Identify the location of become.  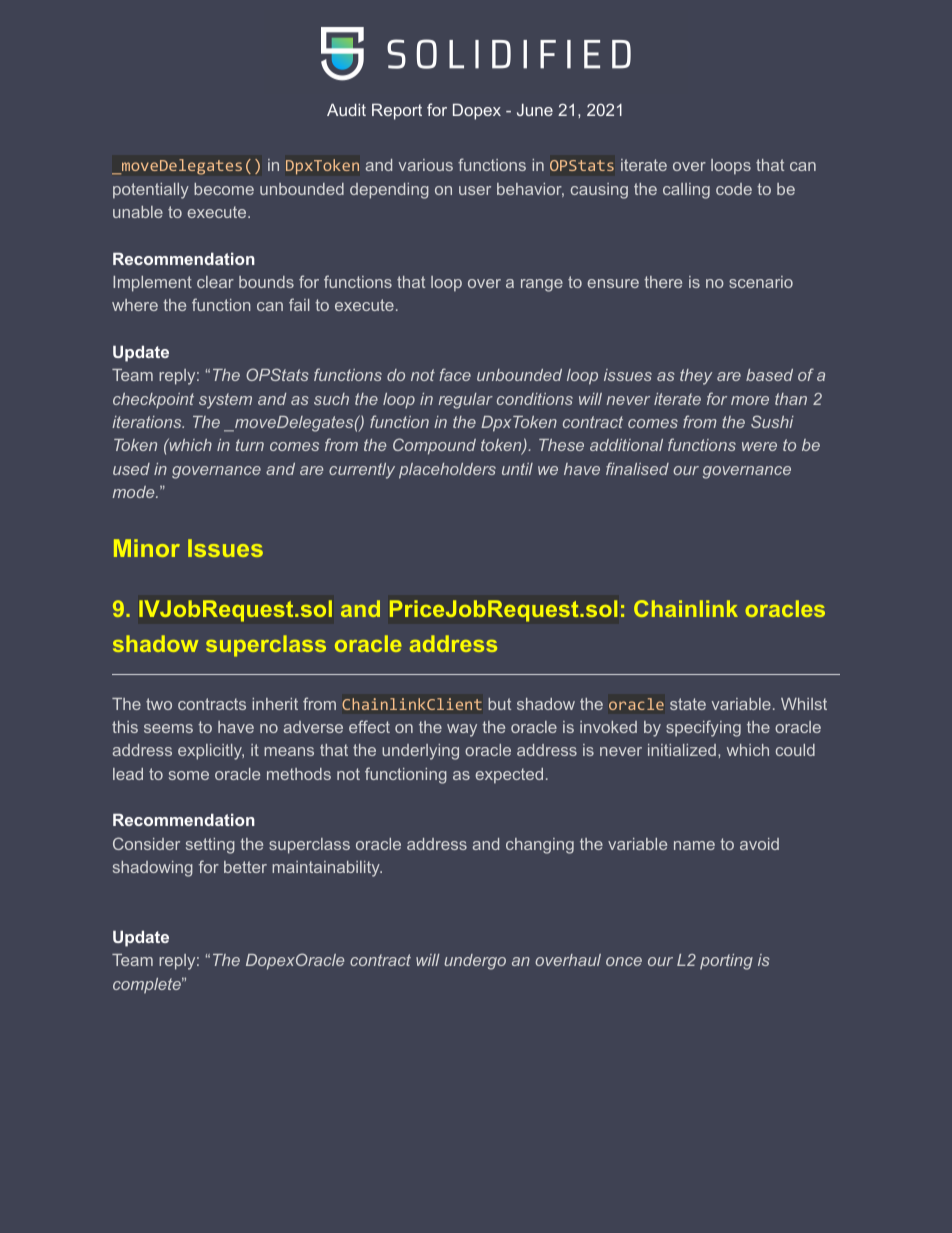
(224, 189).
